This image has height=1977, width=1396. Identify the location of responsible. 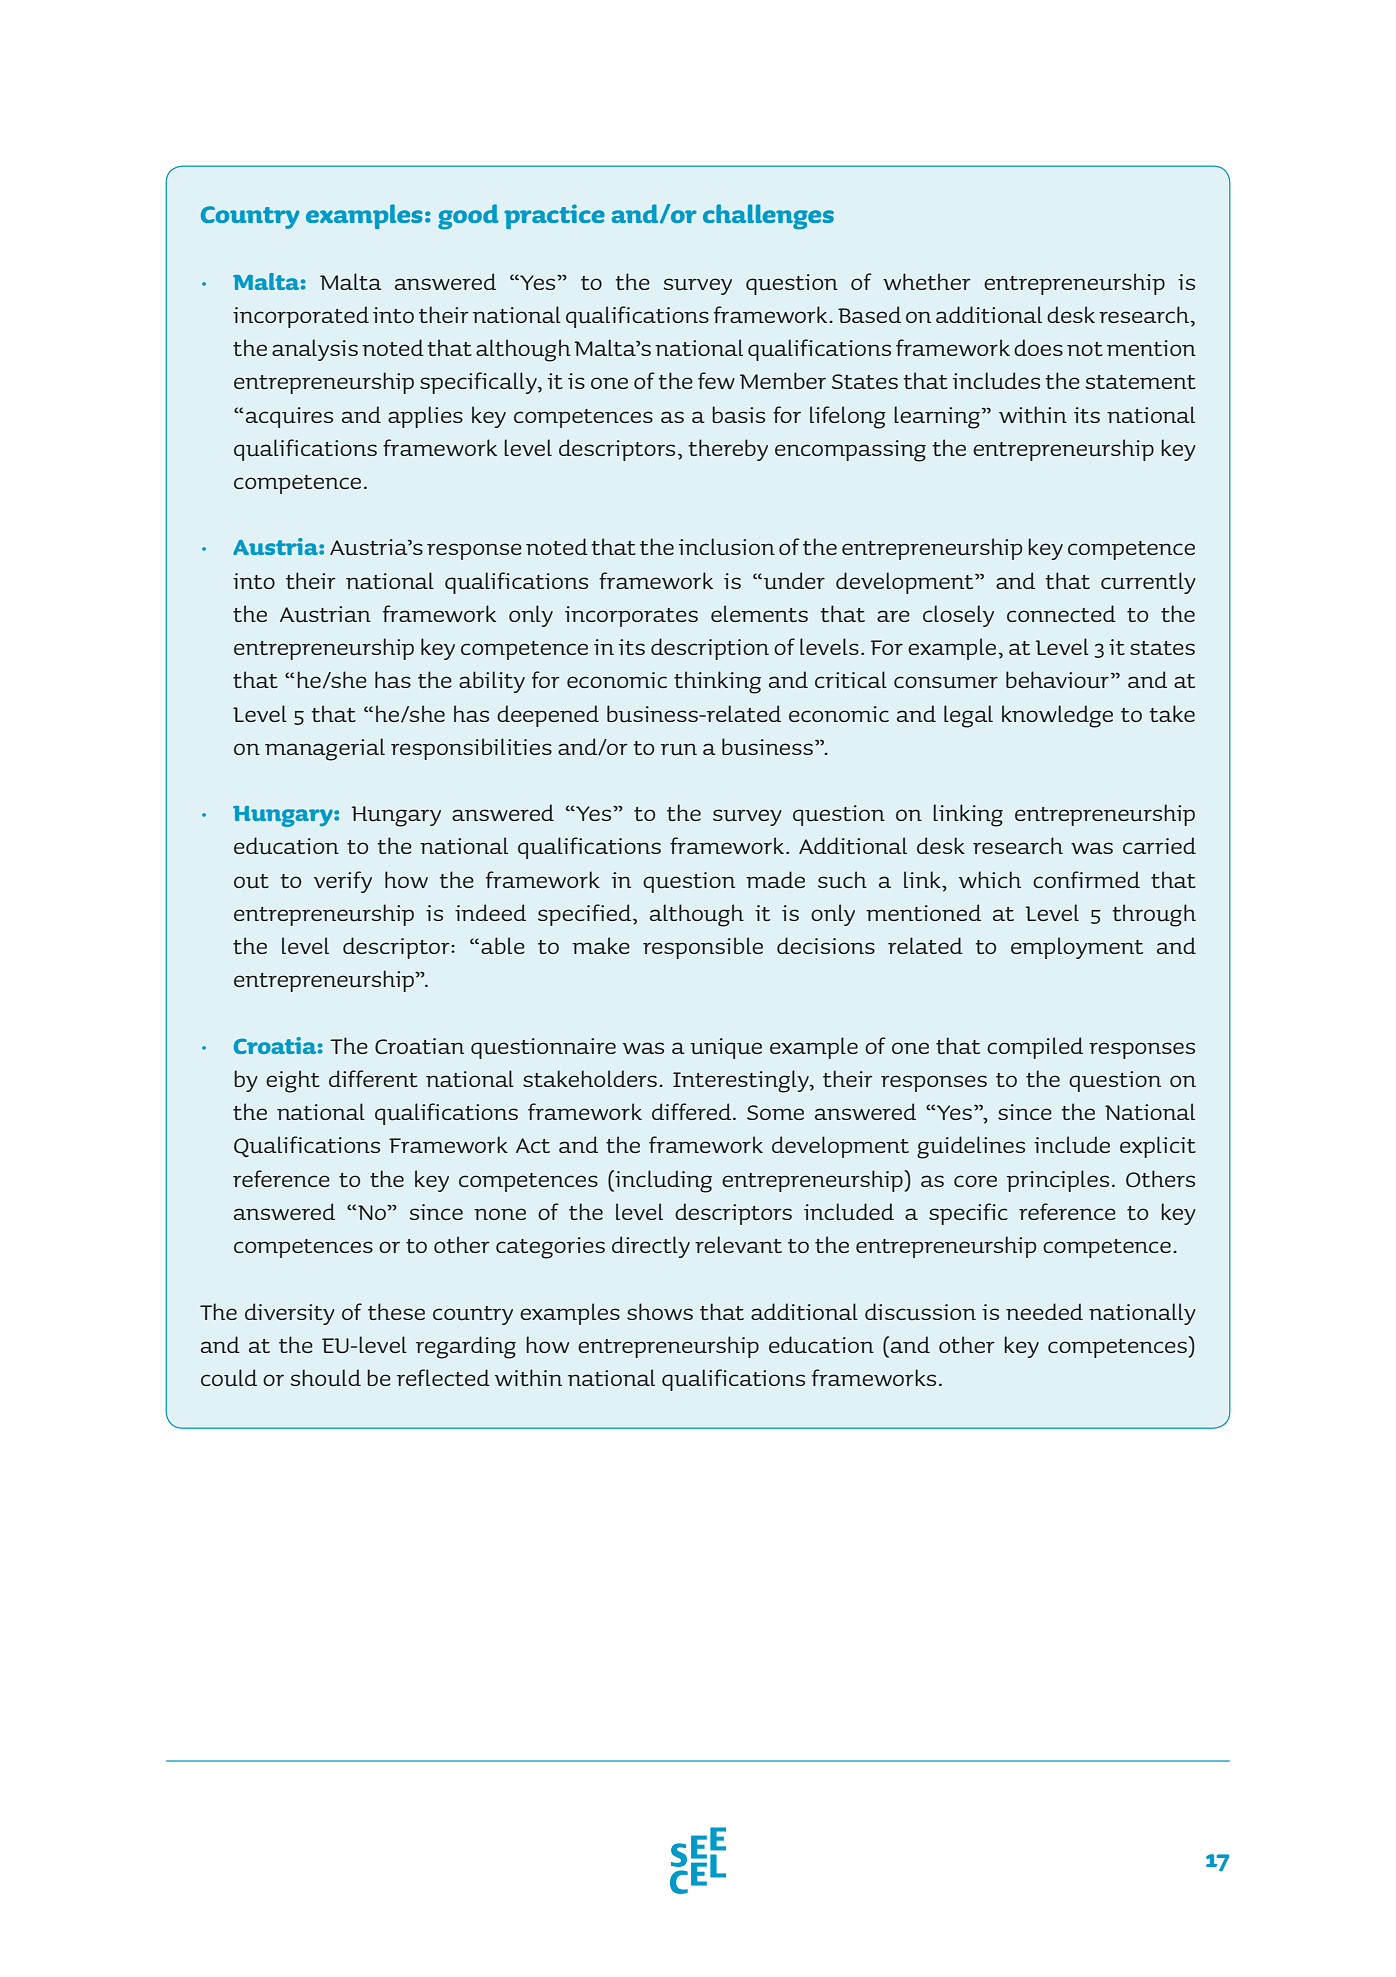
(703, 948).
